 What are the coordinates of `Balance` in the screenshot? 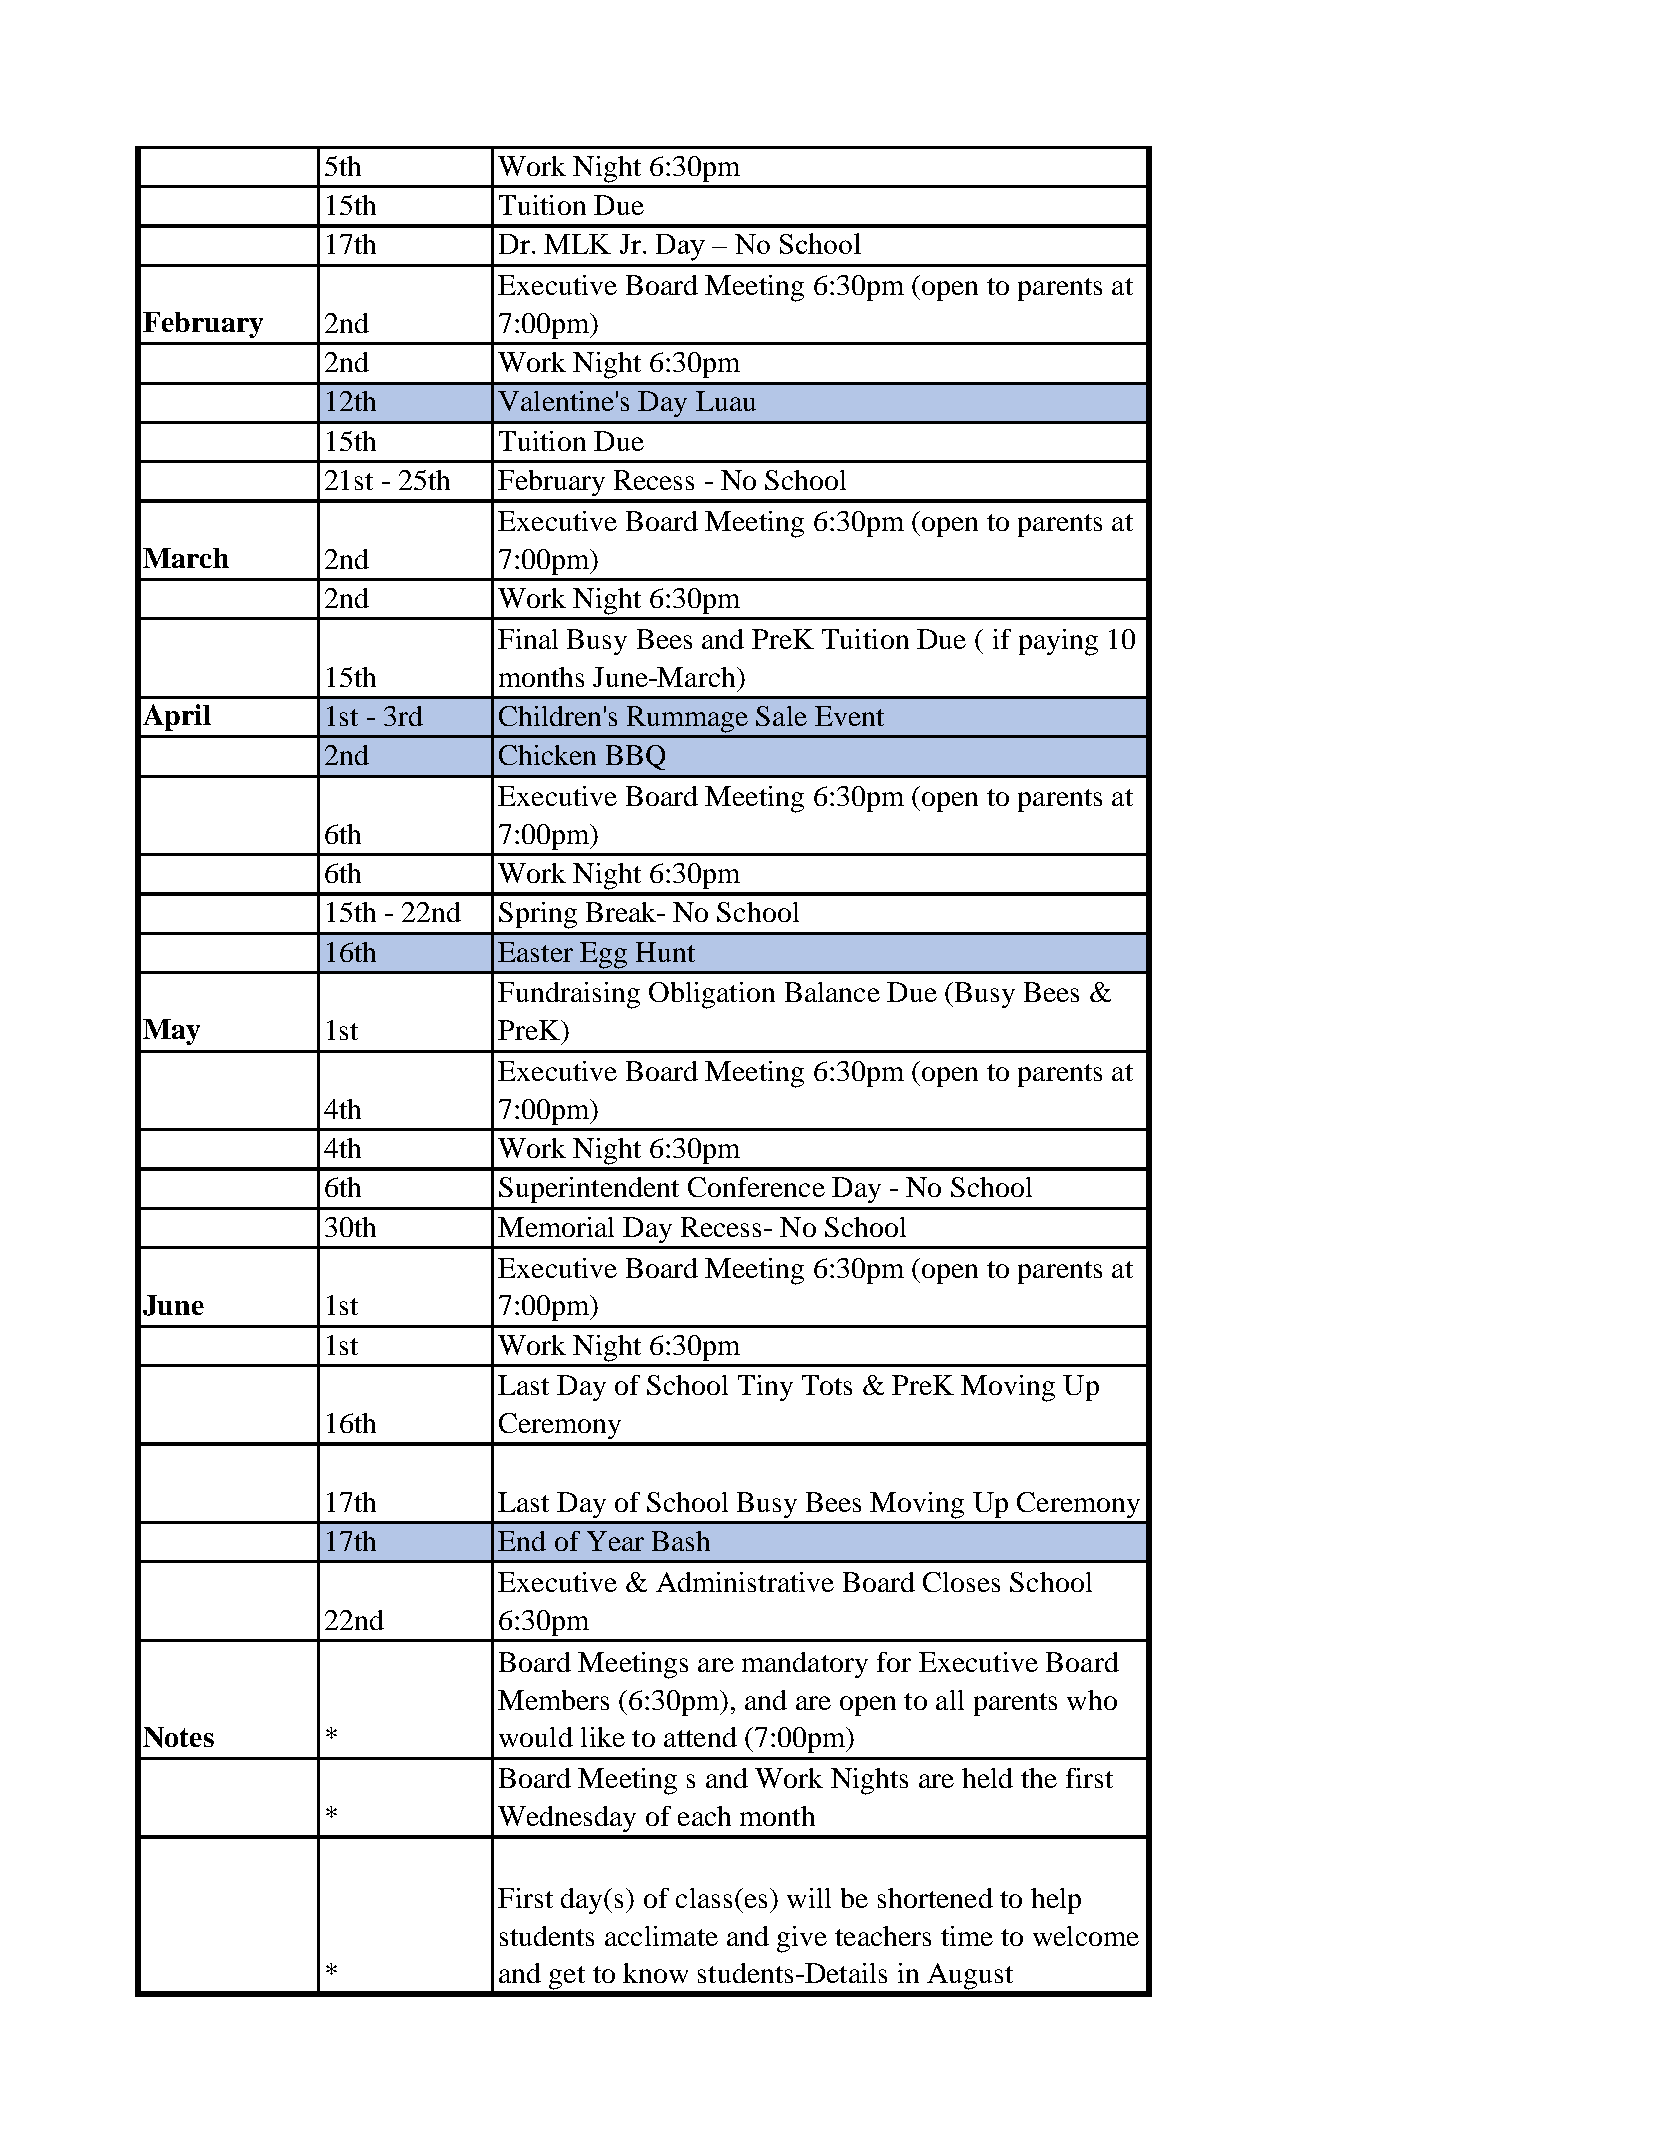 It's located at (832, 992).
